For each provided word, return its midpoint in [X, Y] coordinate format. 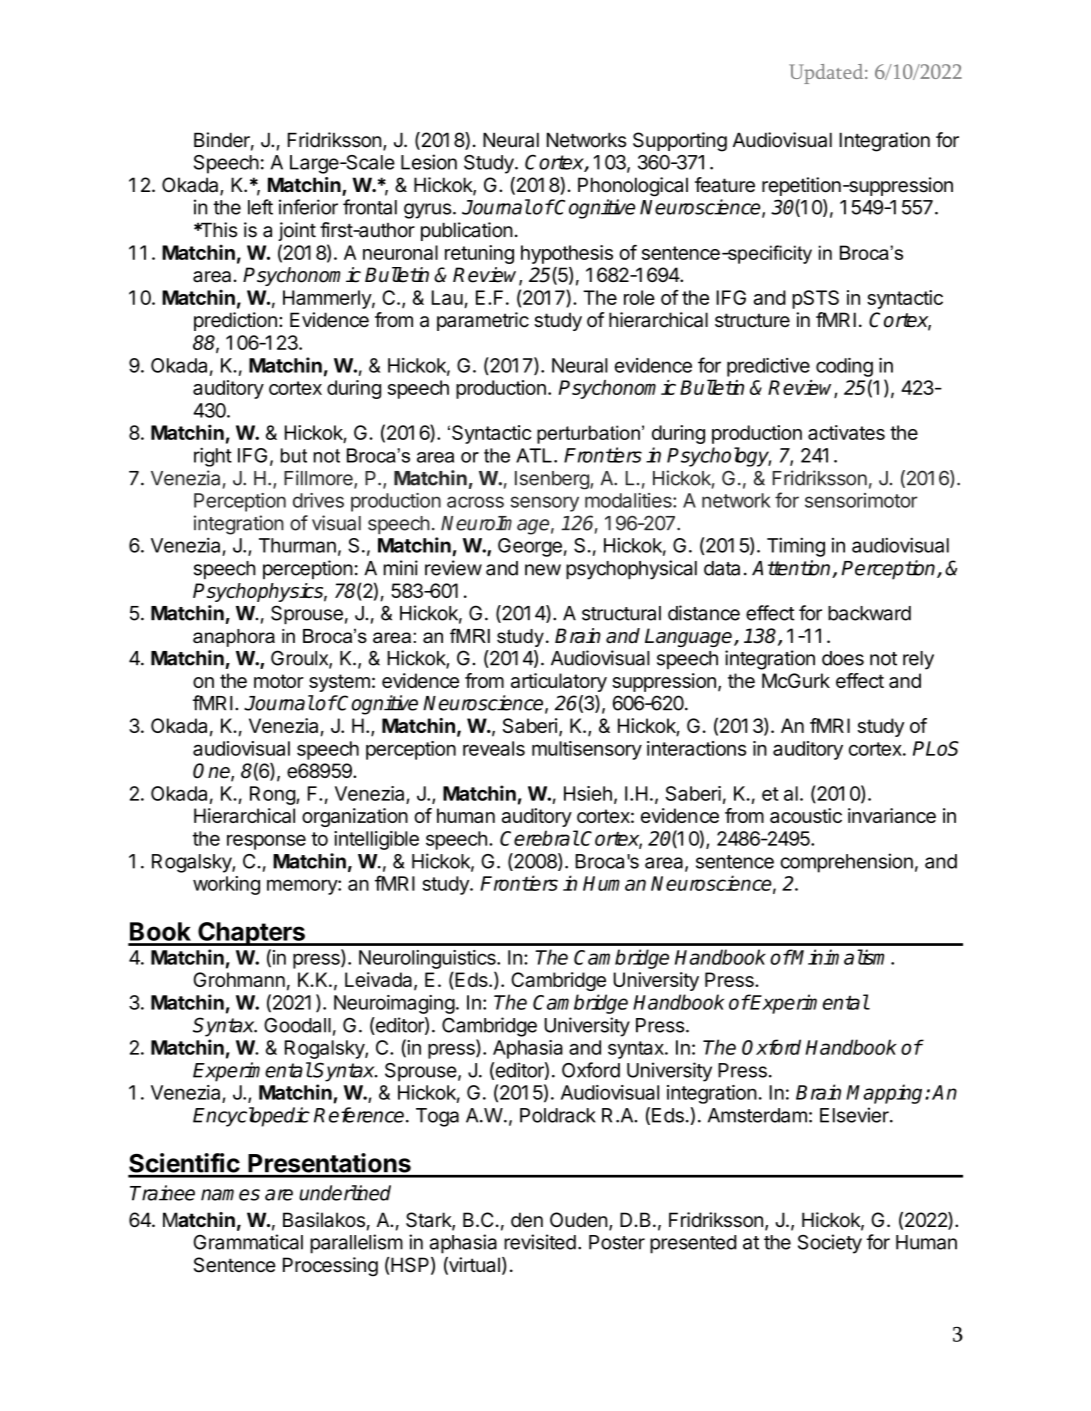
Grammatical [248, 1242]
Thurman [297, 545]
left [260, 207]
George [530, 547]
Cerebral [539, 838]
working [226, 885]
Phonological [633, 187]
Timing [796, 547]
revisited [540, 1242]
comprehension [846, 863]
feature [725, 185]
